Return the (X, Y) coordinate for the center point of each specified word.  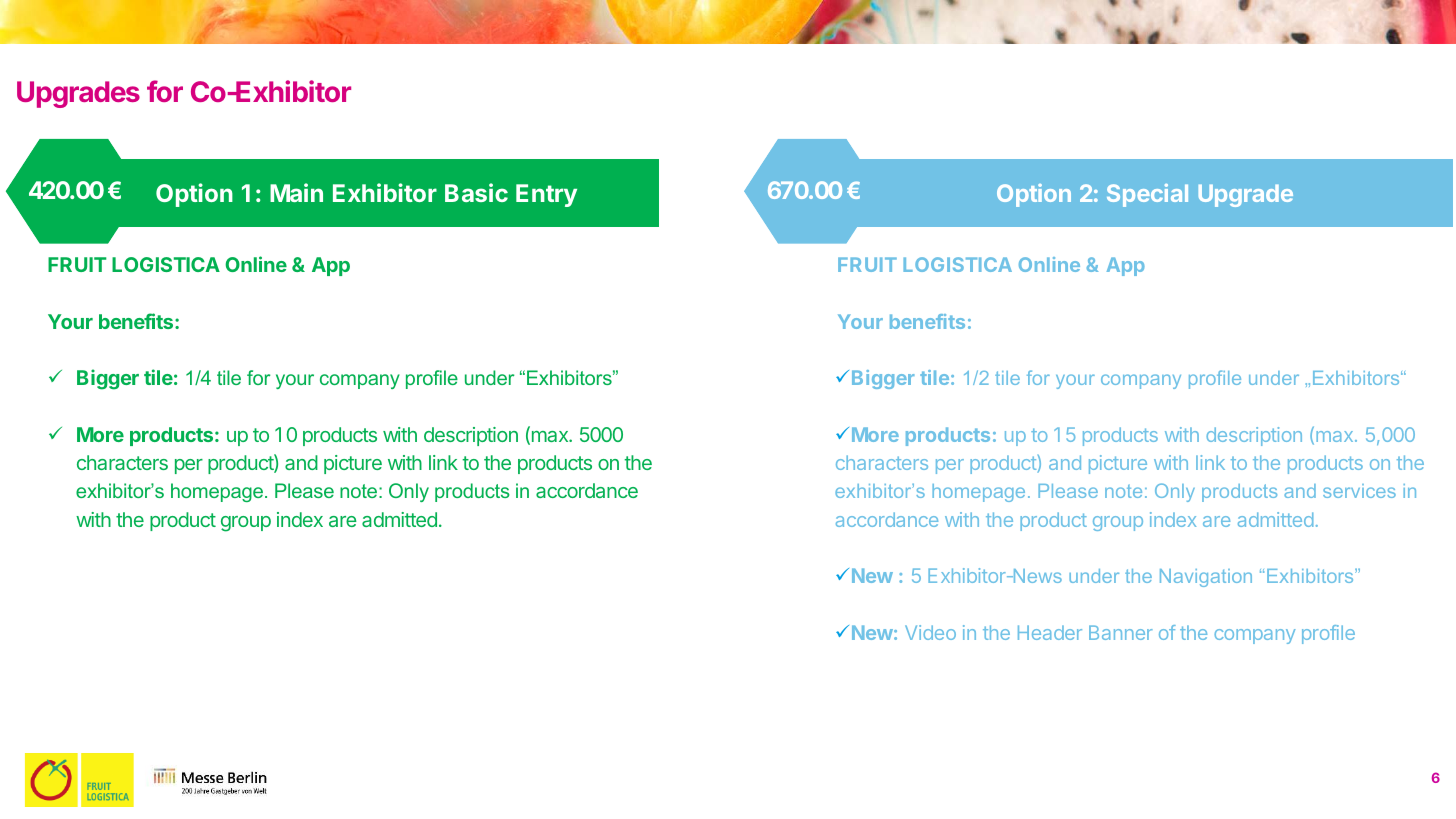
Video (930, 632)
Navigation (1206, 578)
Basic (476, 192)
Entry (546, 195)
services (1359, 491)
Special (1147, 195)
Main (296, 192)
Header (1050, 632)
